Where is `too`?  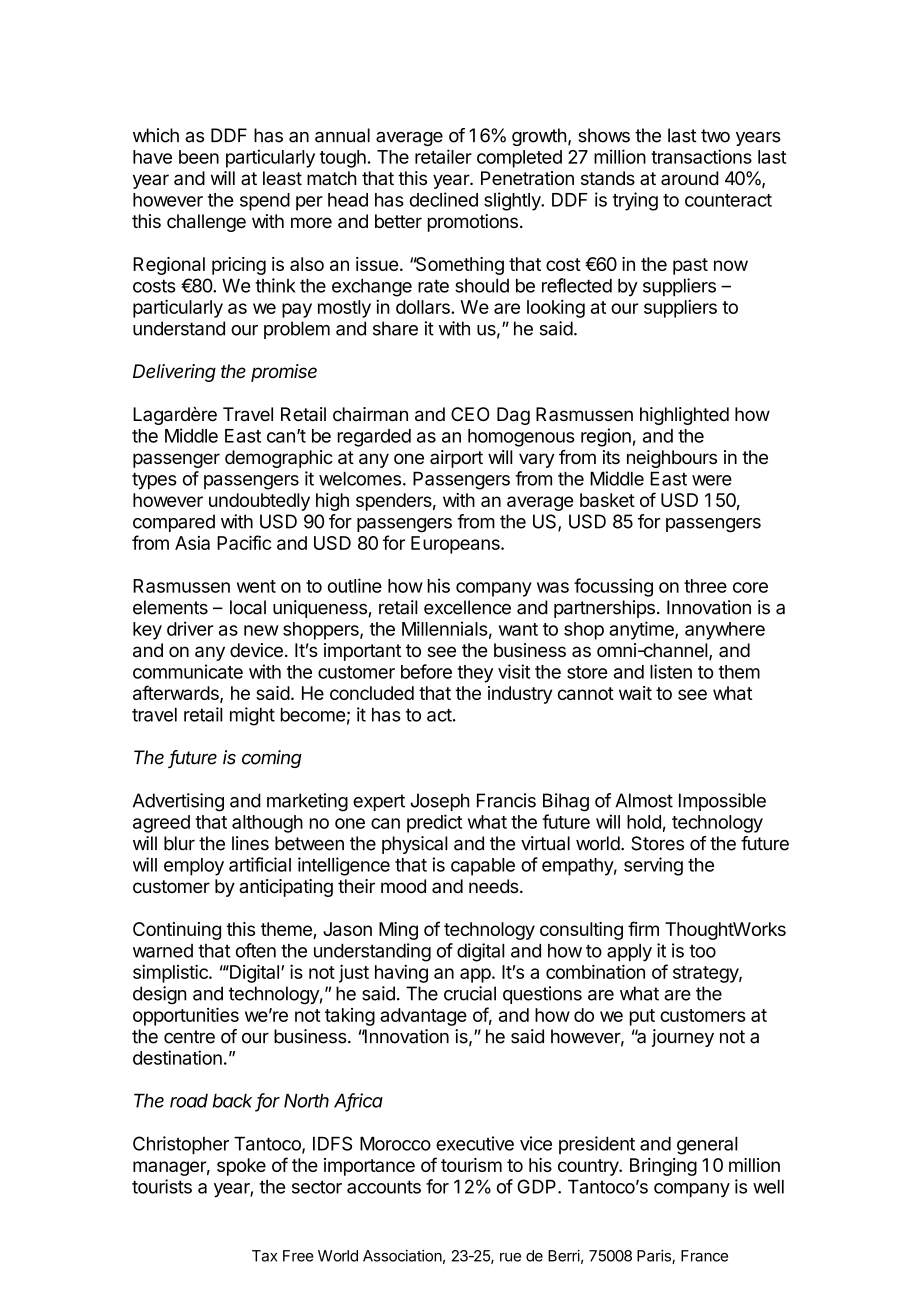
too is located at coordinates (702, 951).
